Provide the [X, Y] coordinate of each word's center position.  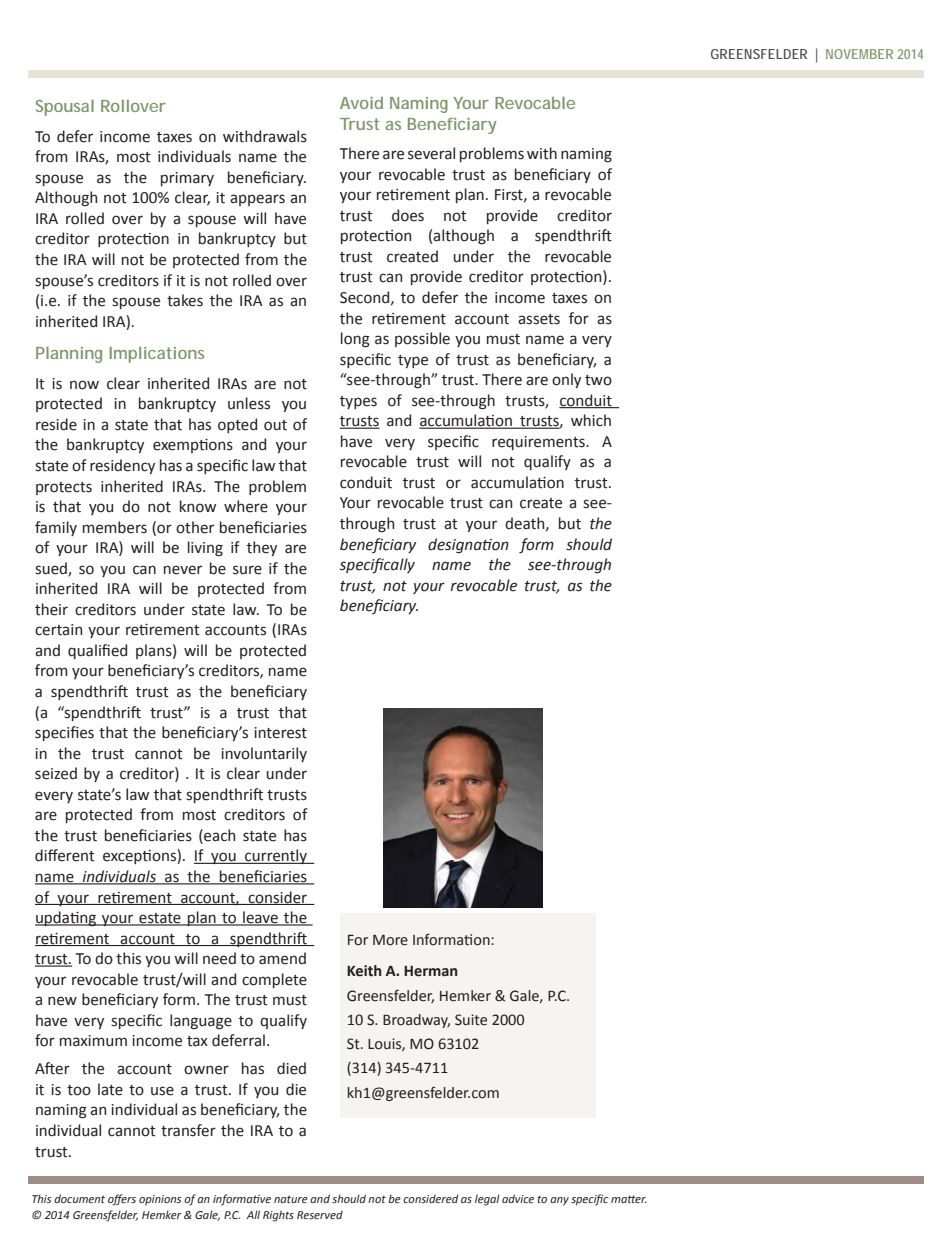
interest [280, 733]
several [431, 153]
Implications [157, 355]
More [390, 940]
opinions [160, 1200]
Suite [471, 1020]
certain [58, 630]
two [598, 380]
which [591, 420]
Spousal [65, 108]
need [219, 958]
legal [487, 1200]
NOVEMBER [859, 54]
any [559, 1201]
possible [422, 339]
